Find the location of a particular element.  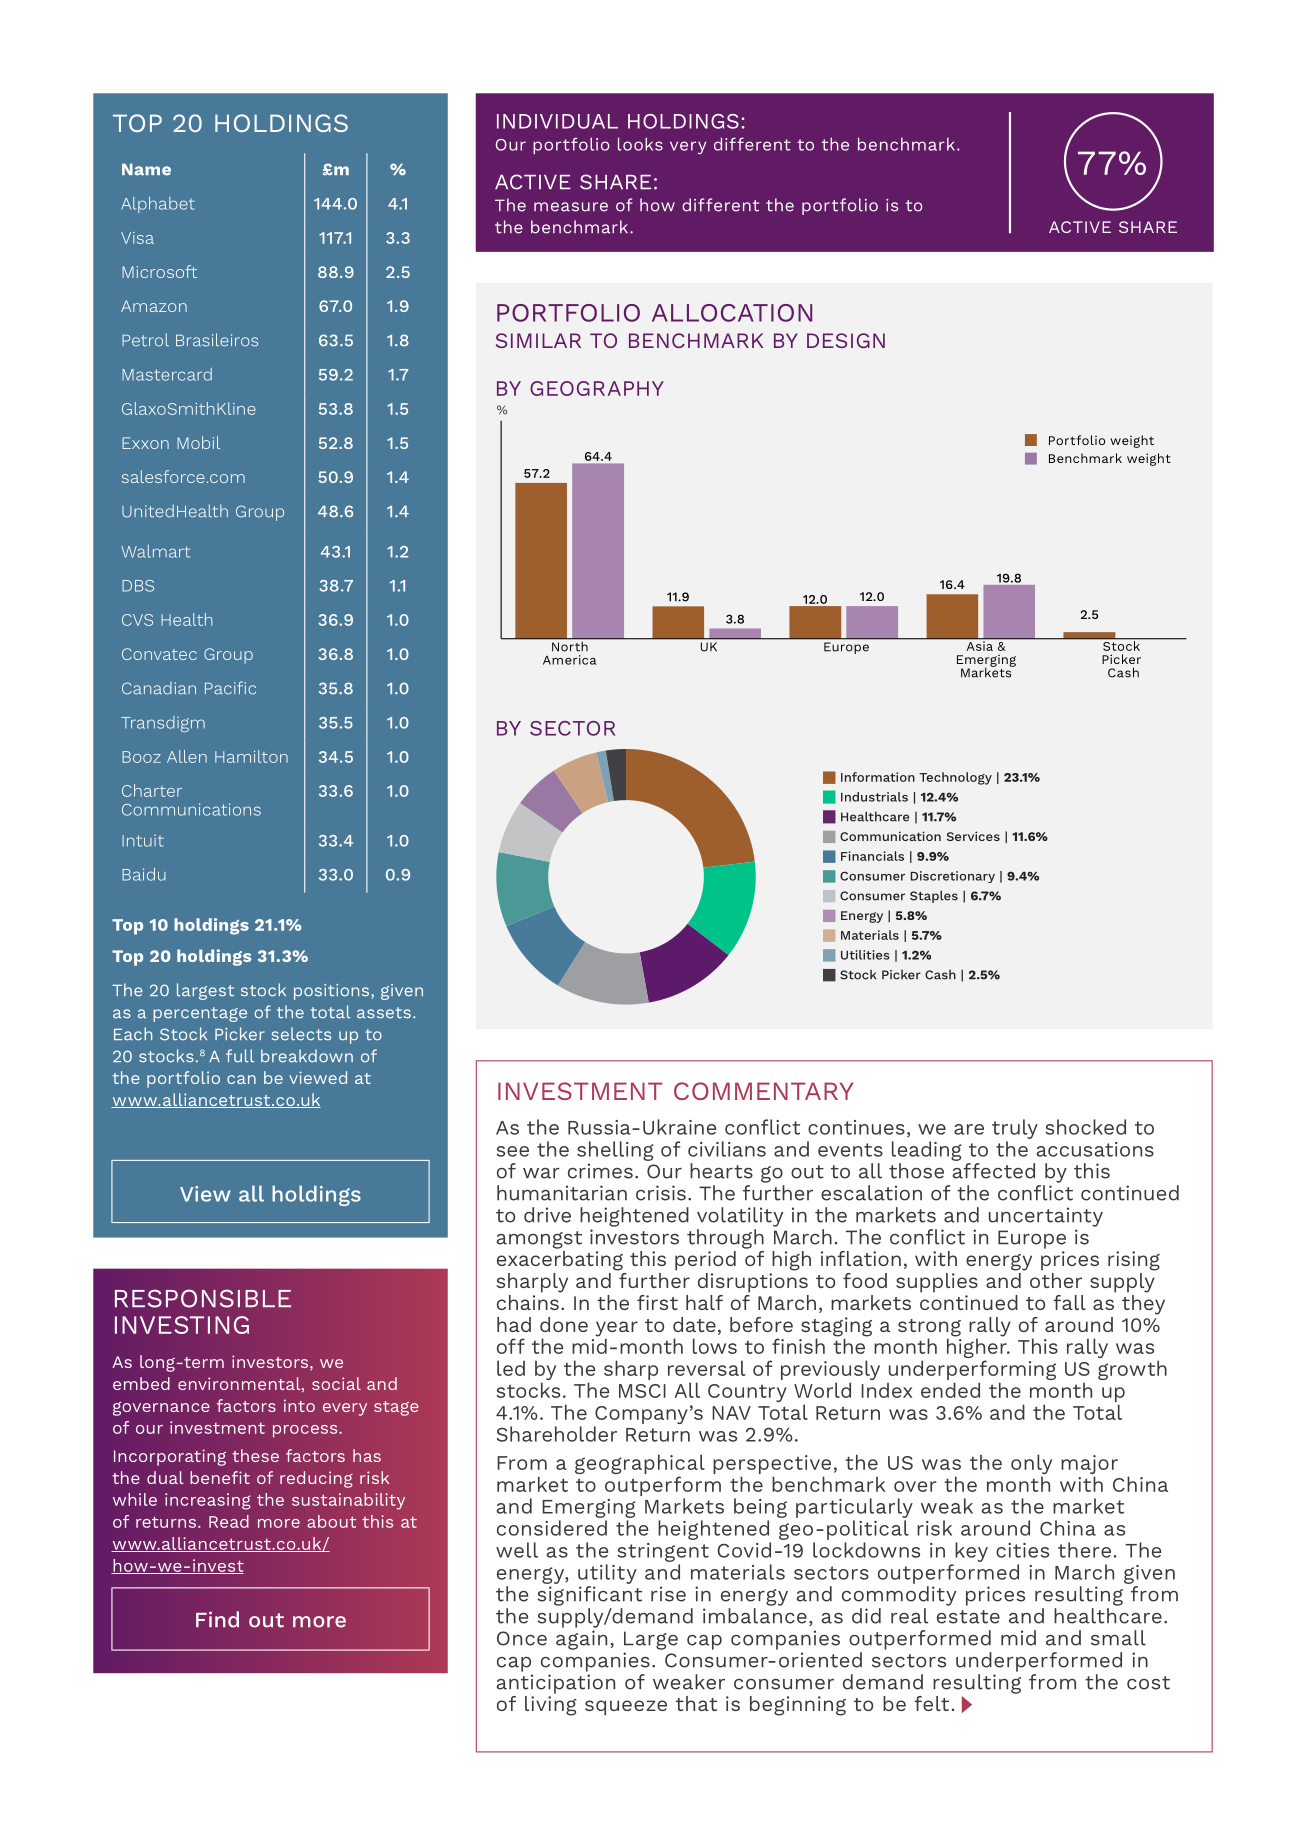

Discretionary is located at coordinates (953, 877).
